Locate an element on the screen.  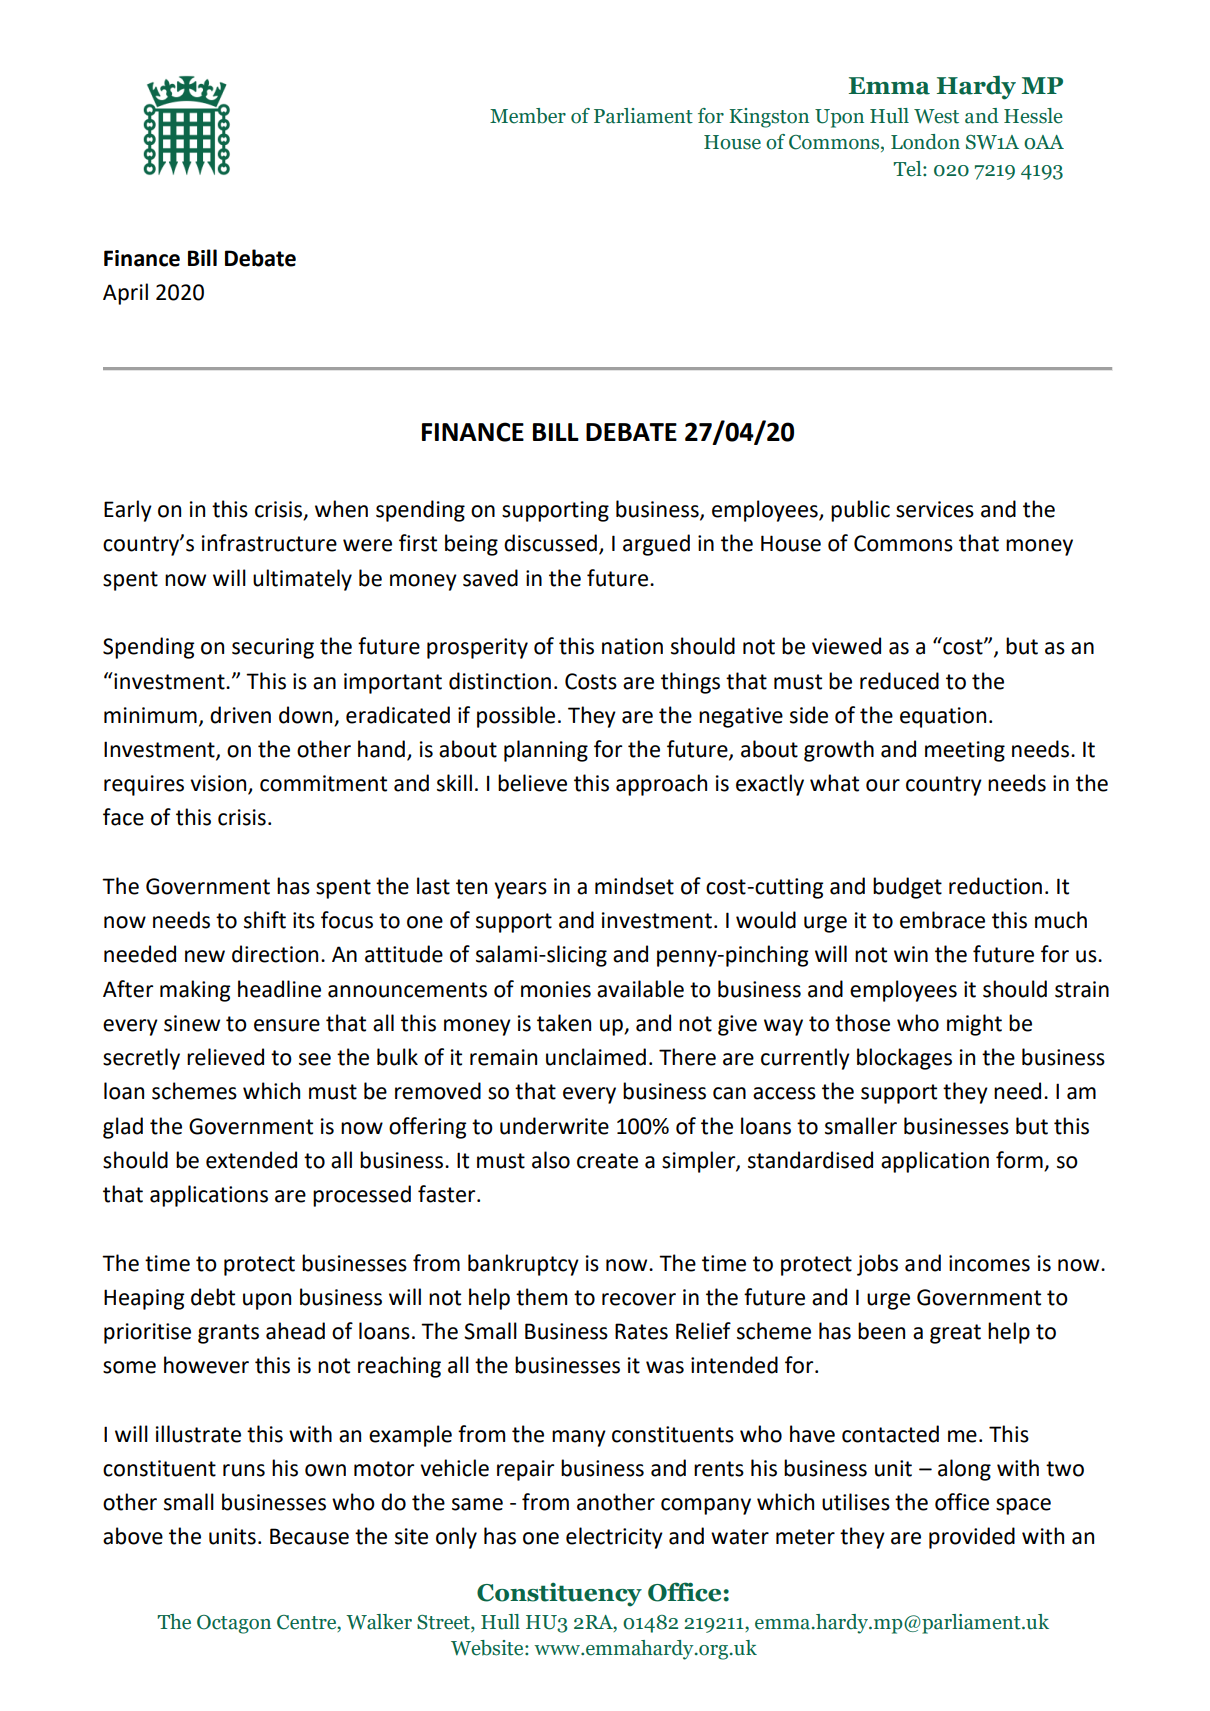
reduced is located at coordinates (899, 681).
